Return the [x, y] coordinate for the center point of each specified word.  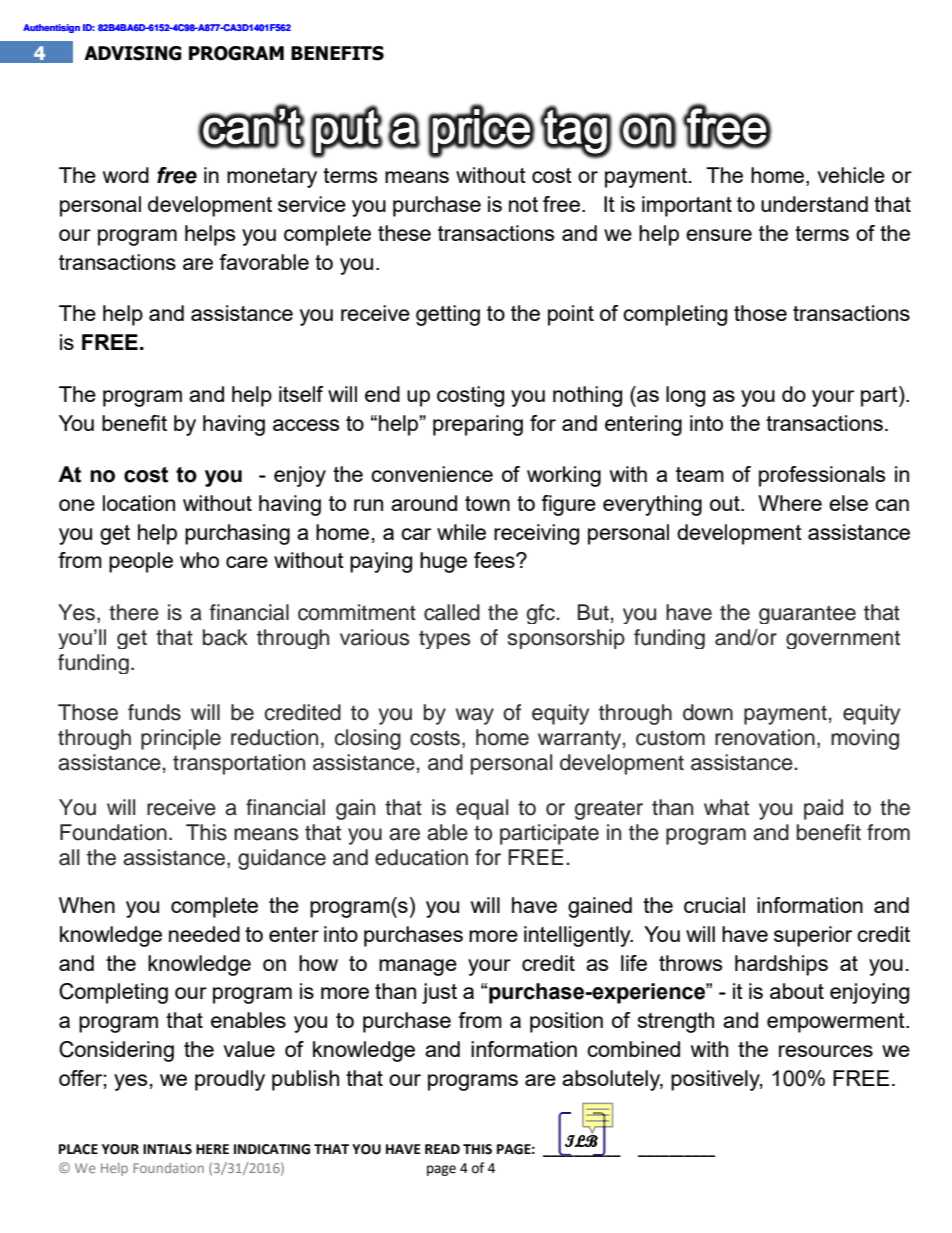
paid [823, 809]
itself [301, 394]
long [685, 396]
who [199, 560]
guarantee [807, 614]
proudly [230, 1080]
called [452, 612]
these [404, 233]
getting [448, 315]
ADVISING [133, 53]
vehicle [851, 175]
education [421, 857]
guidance [282, 859]
